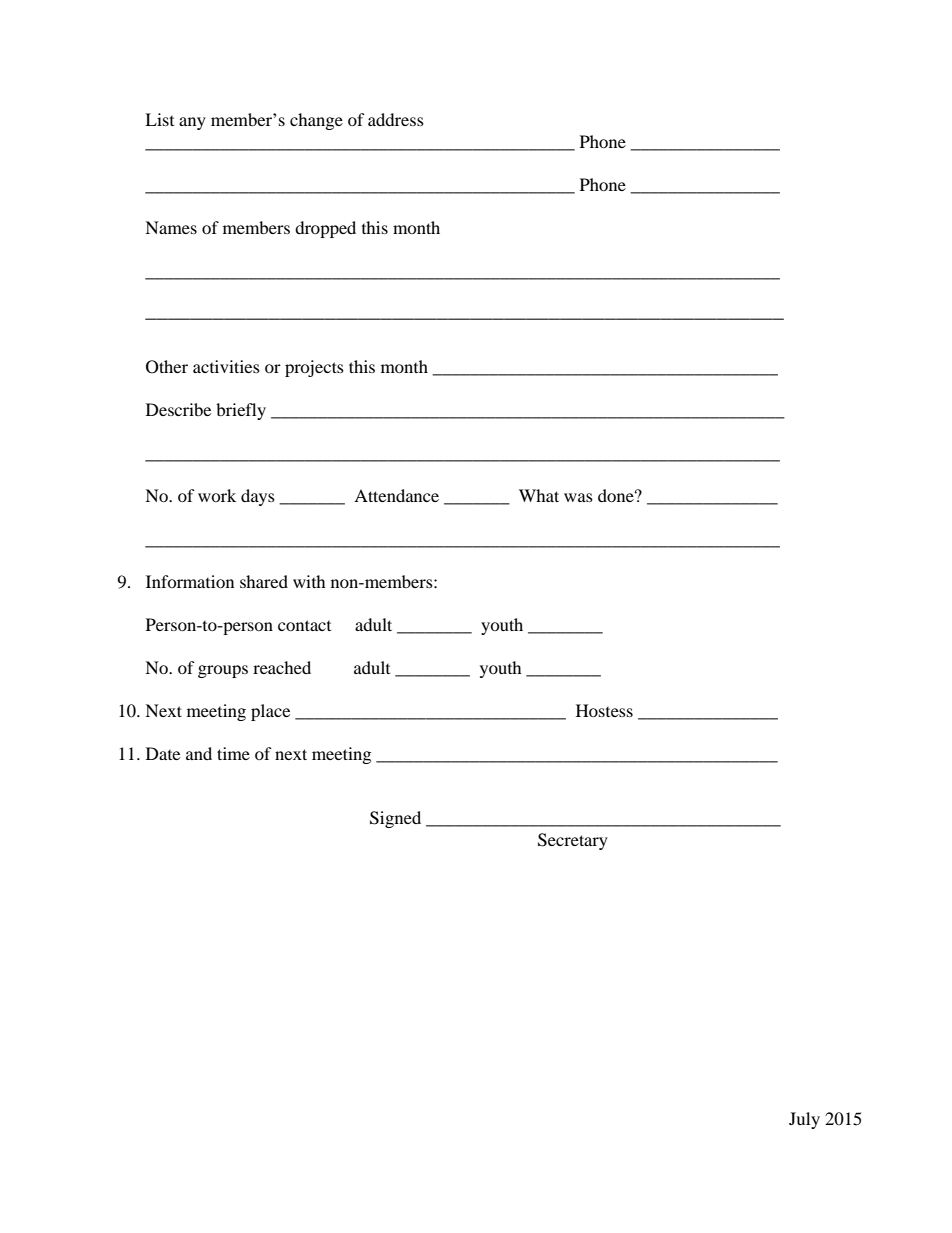  What do you see at coordinates (604, 710) in the screenshot?
I see `Hostess` at bounding box center [604, 710].
